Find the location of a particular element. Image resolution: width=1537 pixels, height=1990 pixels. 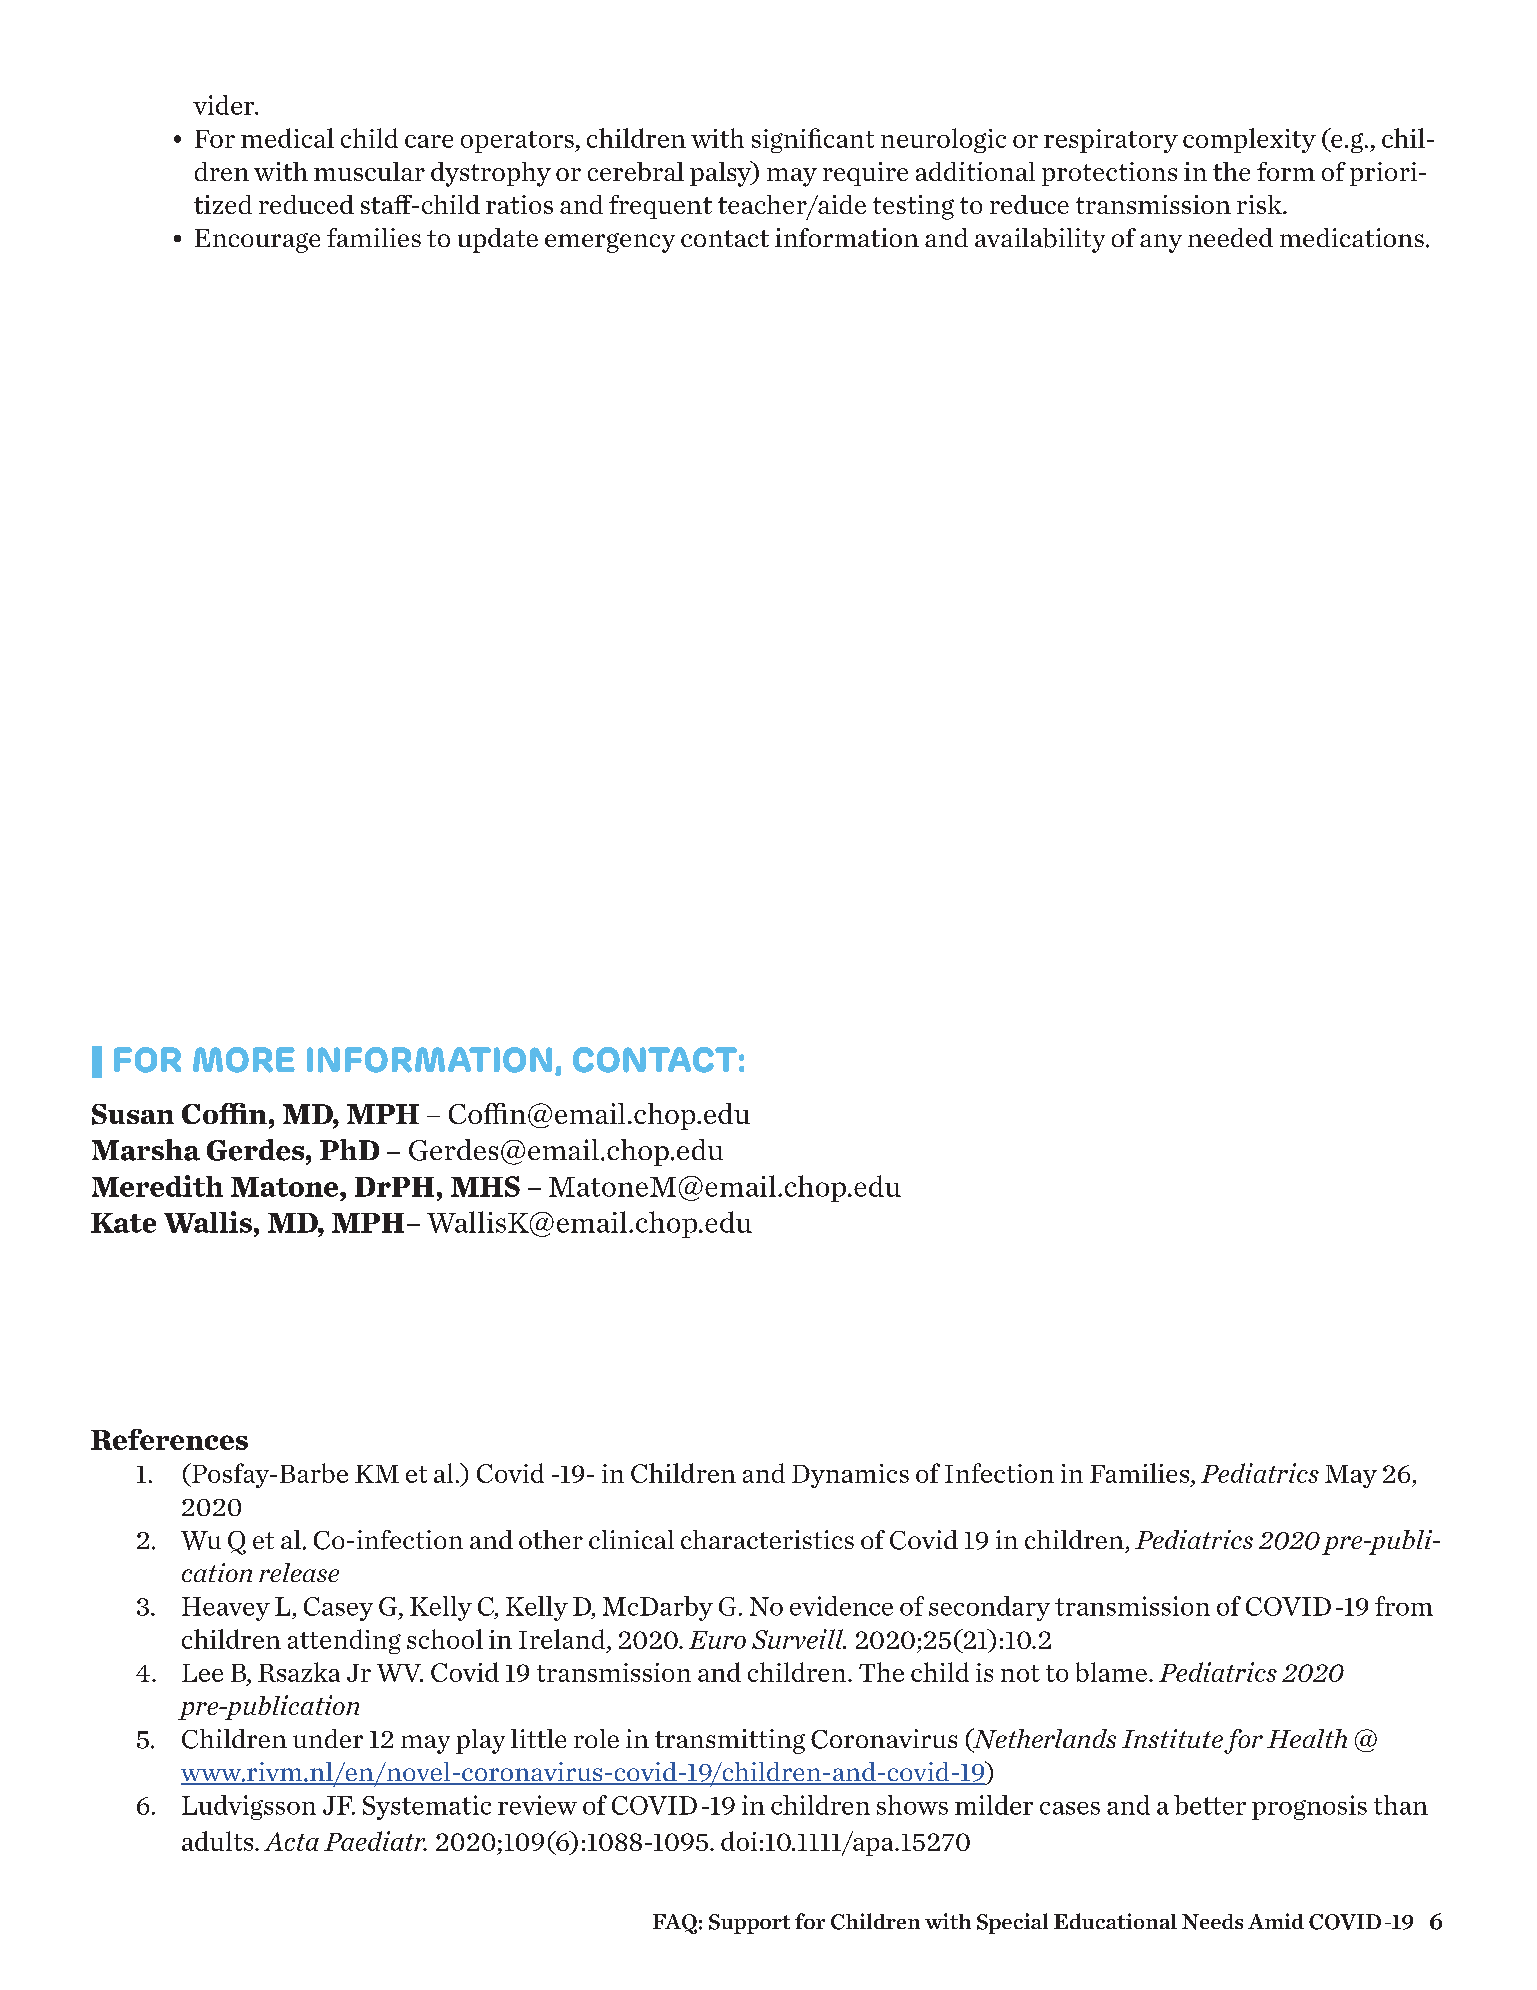

any is located at coordinates (1161, 243).
